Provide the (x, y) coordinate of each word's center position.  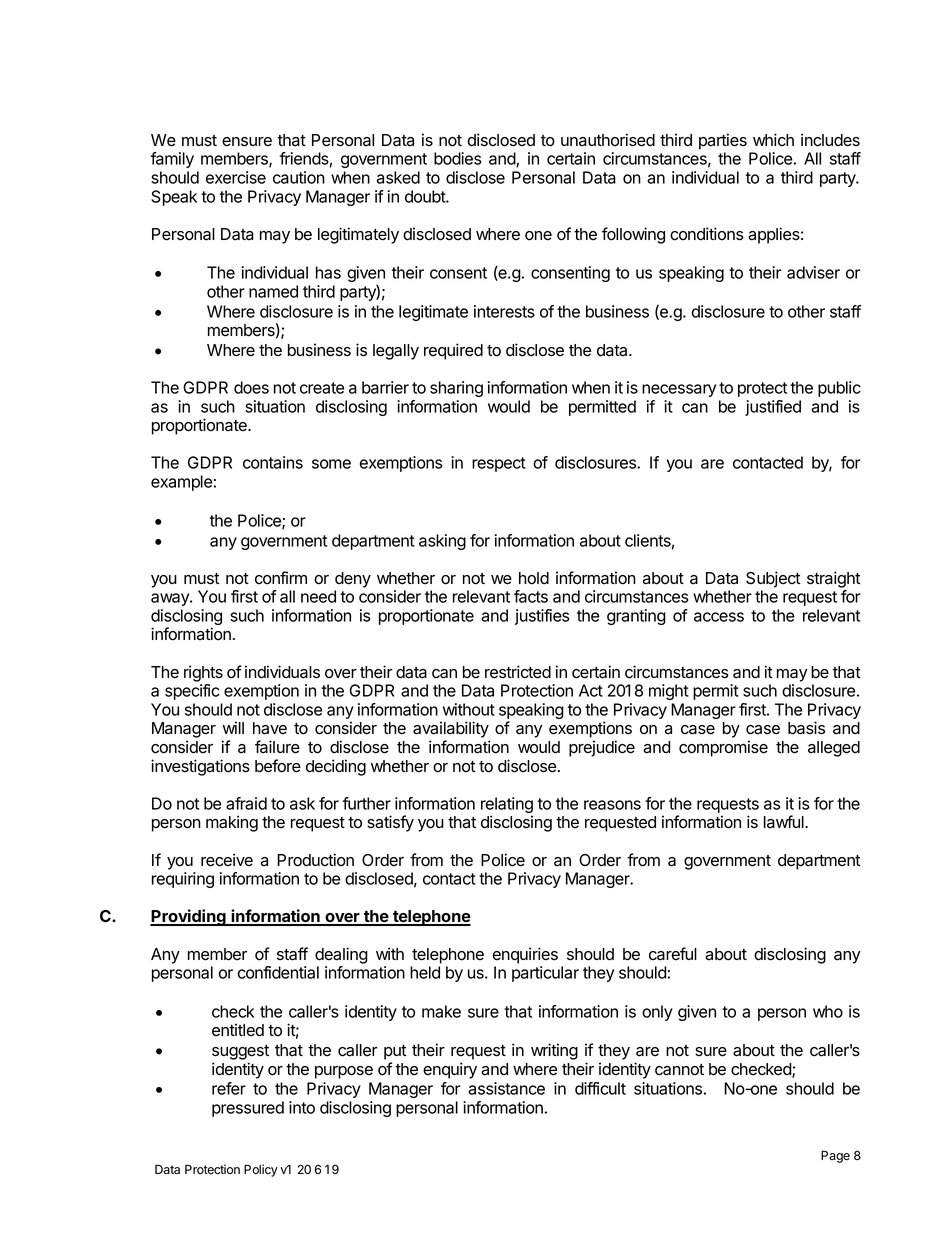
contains (273, 462)
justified (773, 408)
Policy (261, 1170)
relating (507, 806)
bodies (457, 158)
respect (499, 464)
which (773, 139)
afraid (246, 803)
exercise (236, 177)
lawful (785, 822)
